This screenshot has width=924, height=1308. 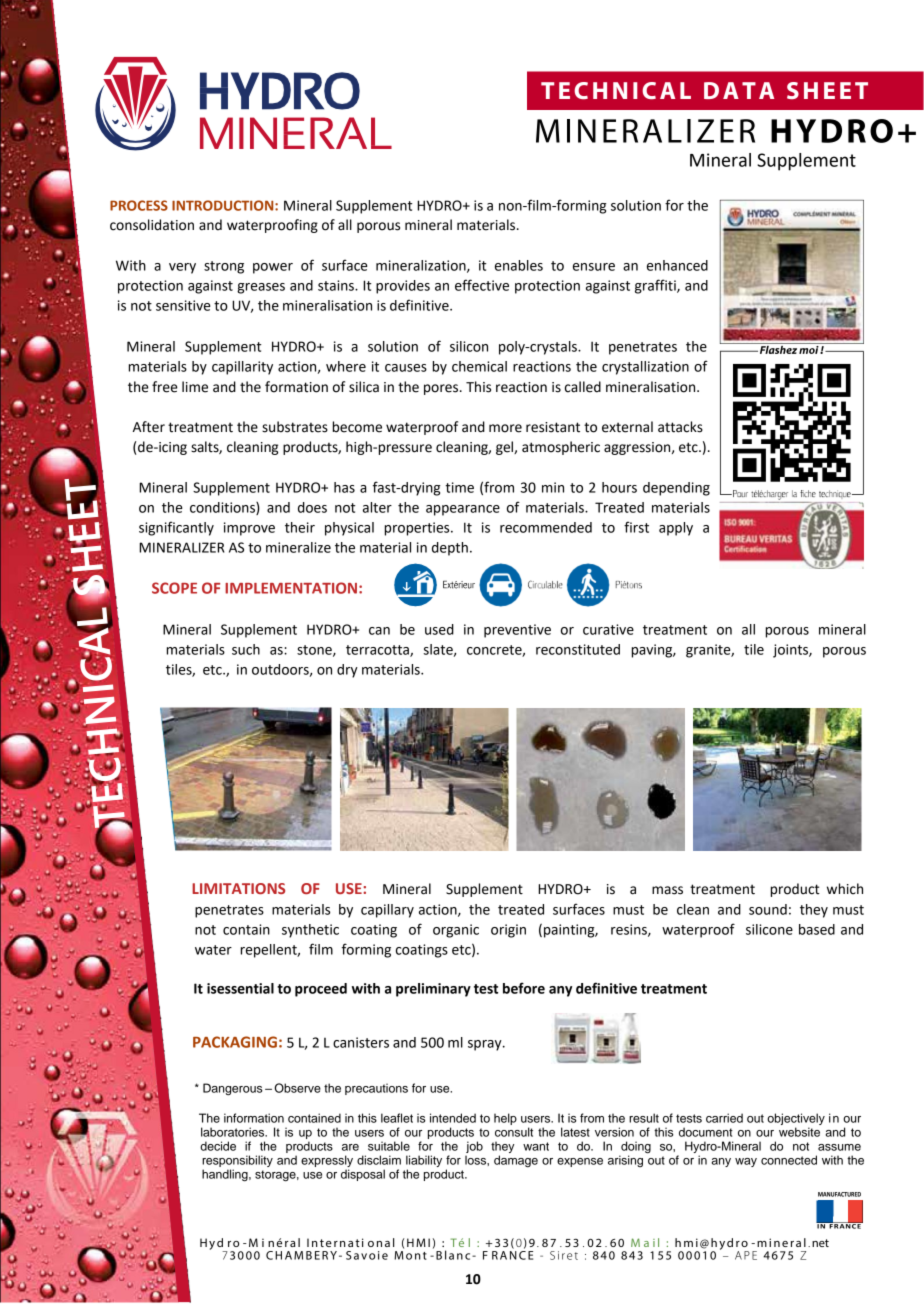 I want to click on INTRODUCTION, so click(x=224, y=205).
